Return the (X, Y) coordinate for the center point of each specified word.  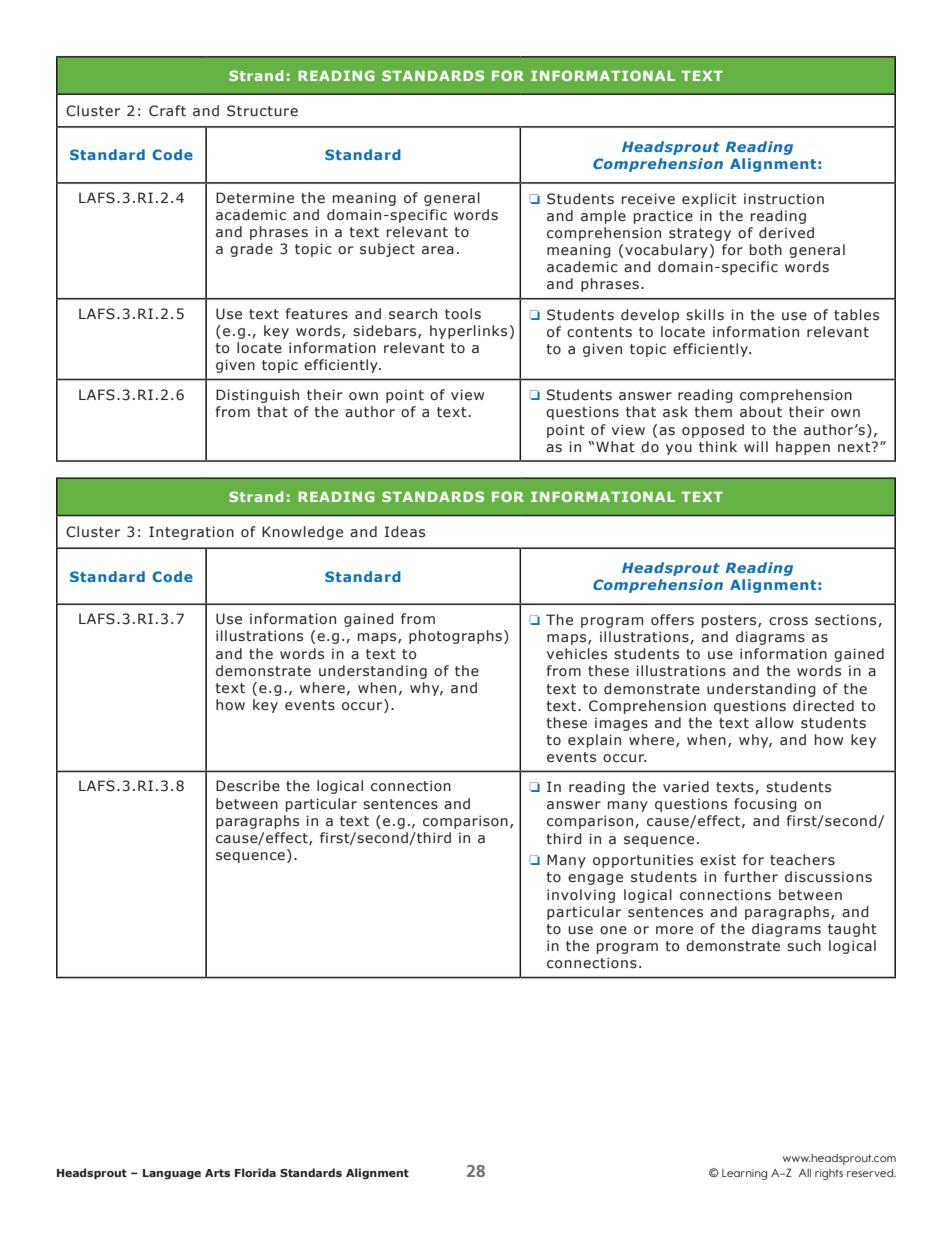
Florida (255, 1172)
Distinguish (257, 396)
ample (603, 217)
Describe (248, 786)
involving (581, 896)
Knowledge (302, 533)
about (761, 412)
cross (788, 621)
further (751, 876)
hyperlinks (468, 332)
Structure (262, 111)
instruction (784, 199)
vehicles (577, 654)
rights (829, 1174)
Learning (744, 1174)
